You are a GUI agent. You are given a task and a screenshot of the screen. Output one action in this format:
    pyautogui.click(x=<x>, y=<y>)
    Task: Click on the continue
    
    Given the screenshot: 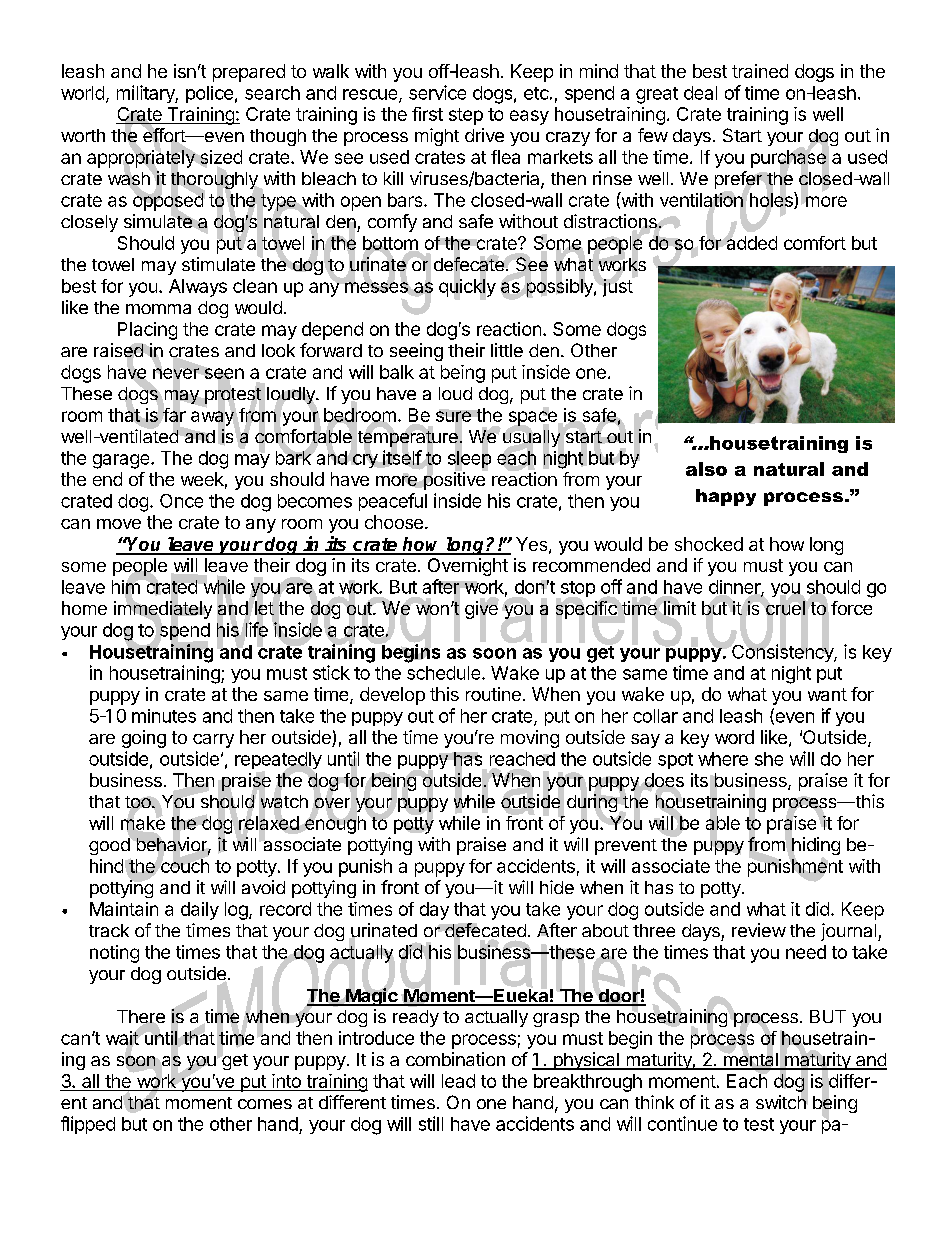 What is the action you would take?
    pyautogui.click(x=682, y=1123)
